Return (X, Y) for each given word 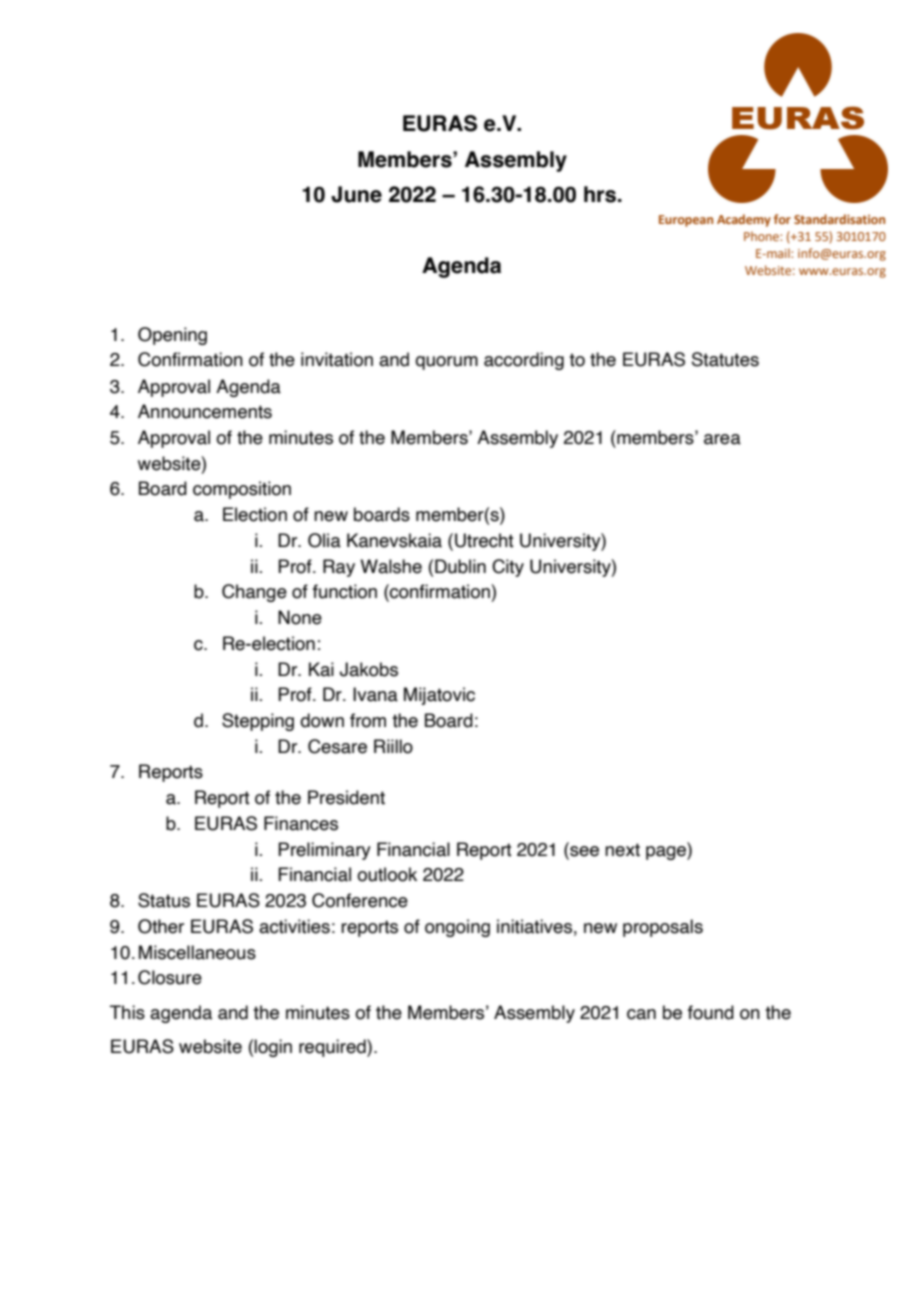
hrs (600, 194)
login (273, 1048)
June (356, 194)
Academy (744, 220)
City (508, 568)
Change (254, 593)
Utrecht (484, 540)
